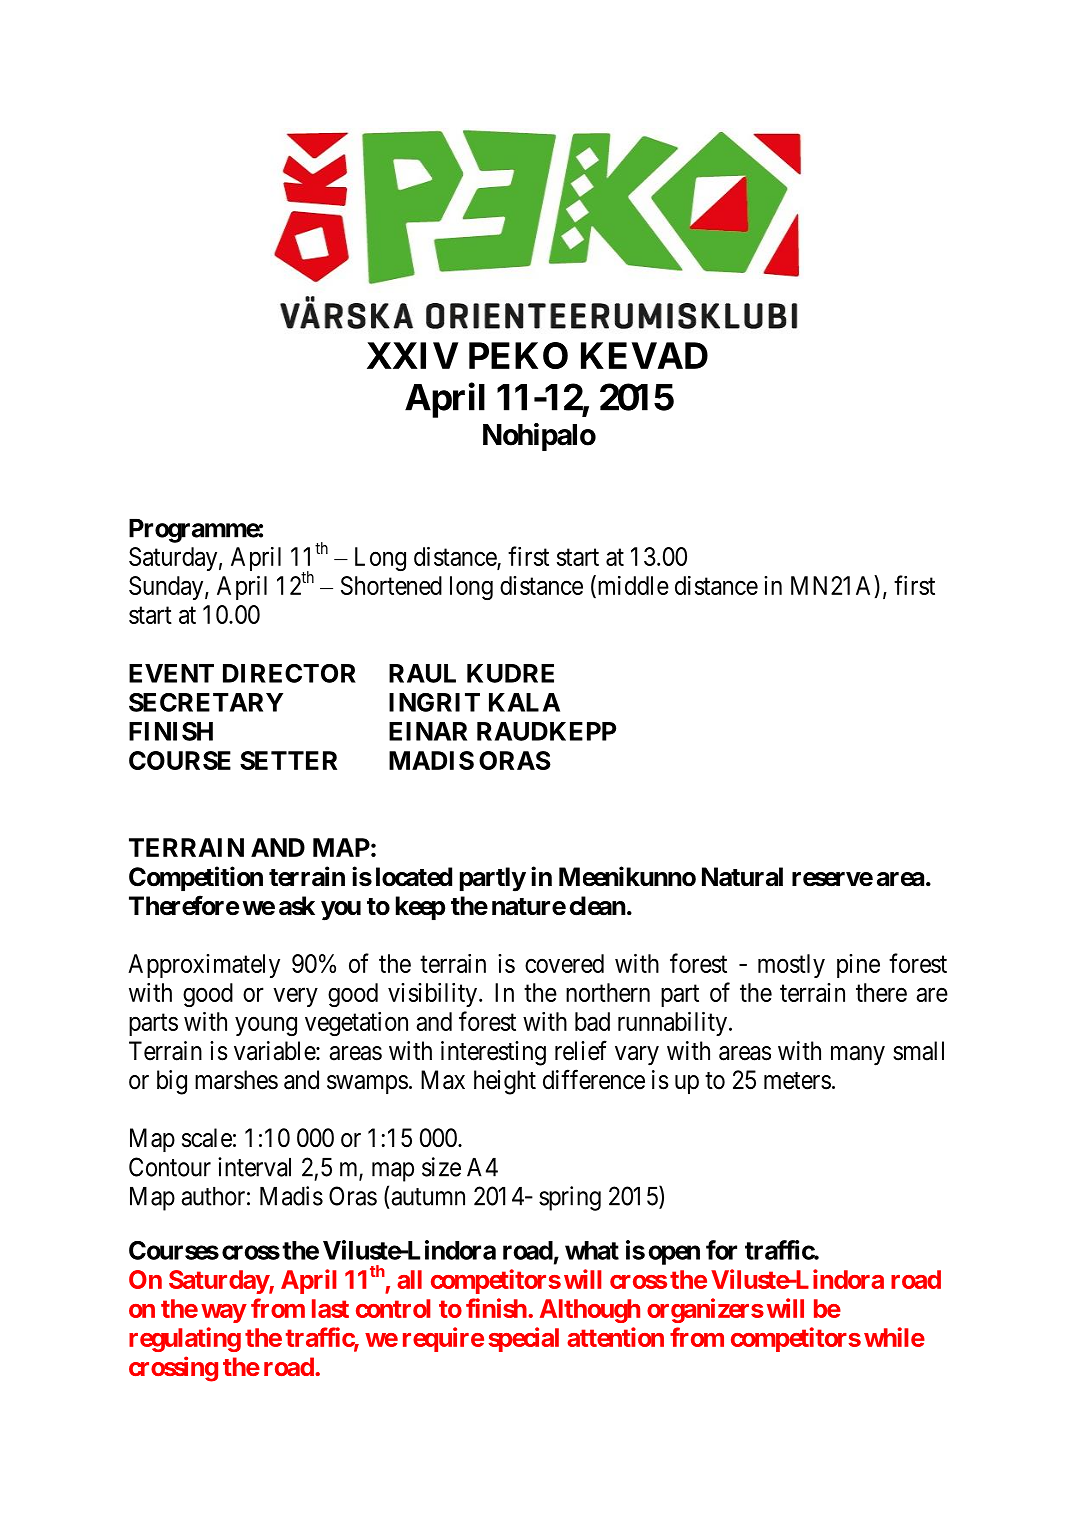  What do you see at coordinates (223, 1313) in the screenshot?
I see `way` at bounding box center [223, 1313].
